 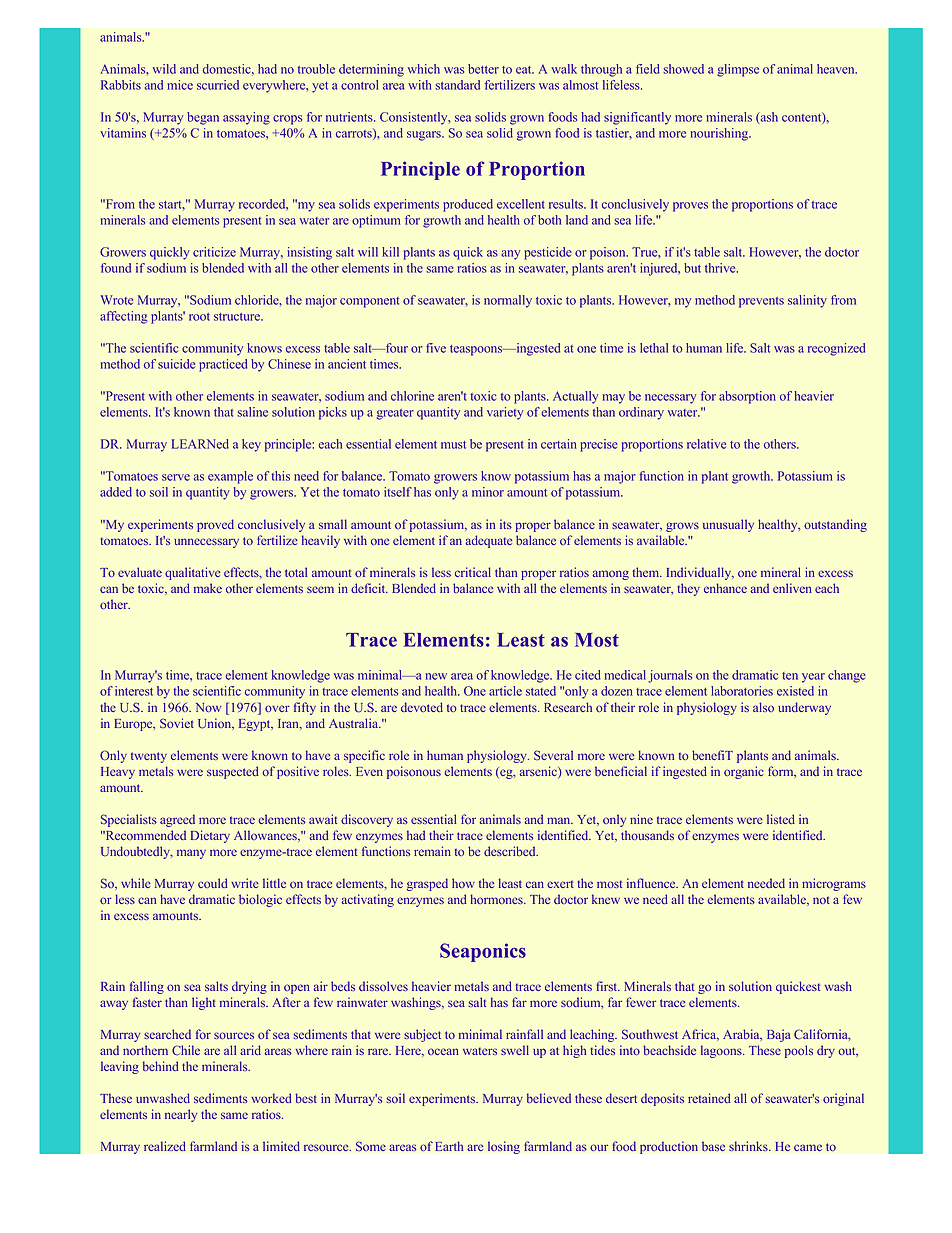 What do you see at coordinates (233, 772) in the document?
I see `suspected` at bounding box center [233, 772].
